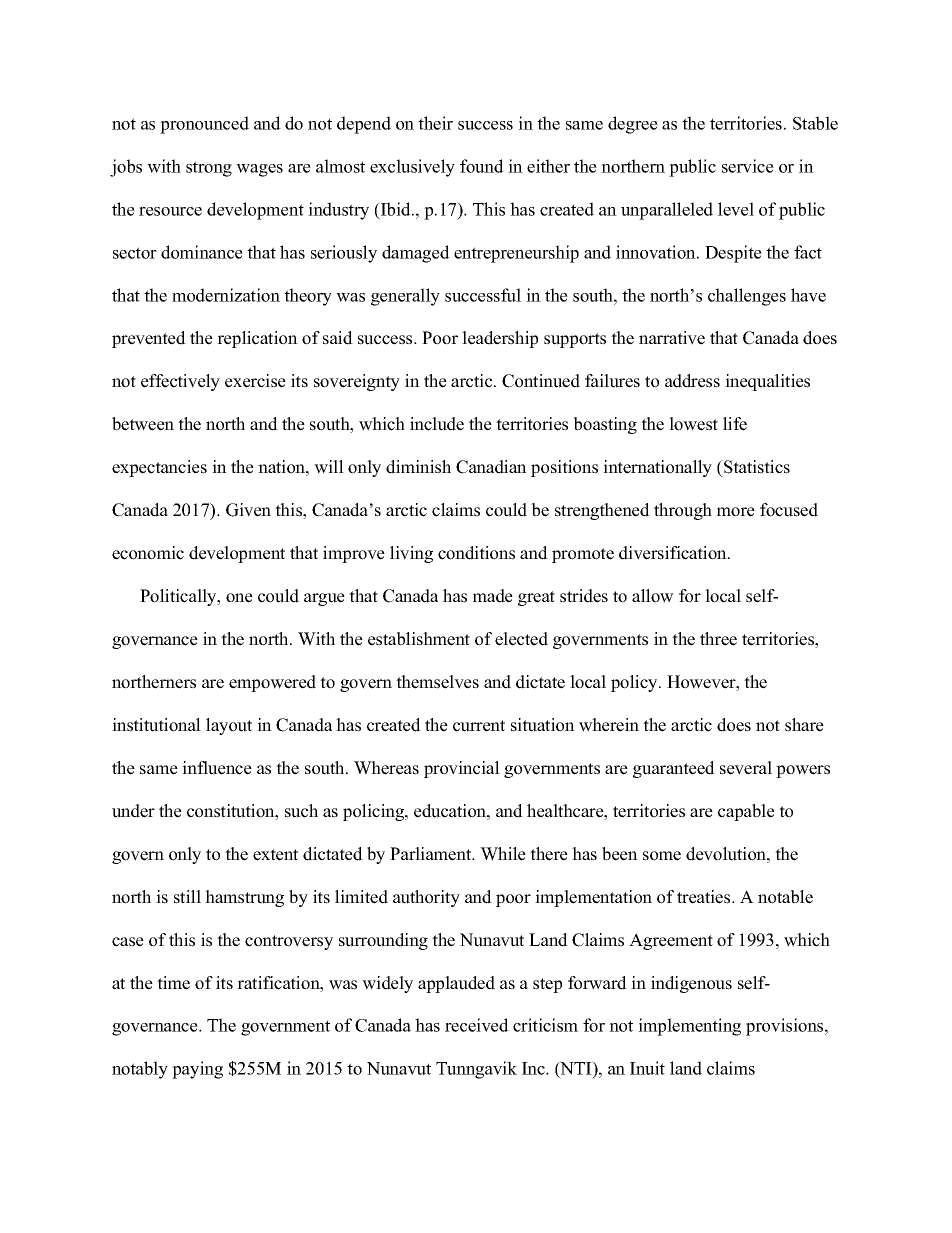  Describe the element at coordinates (197, 1070) in the screenshot. I see `paying` at that location.
